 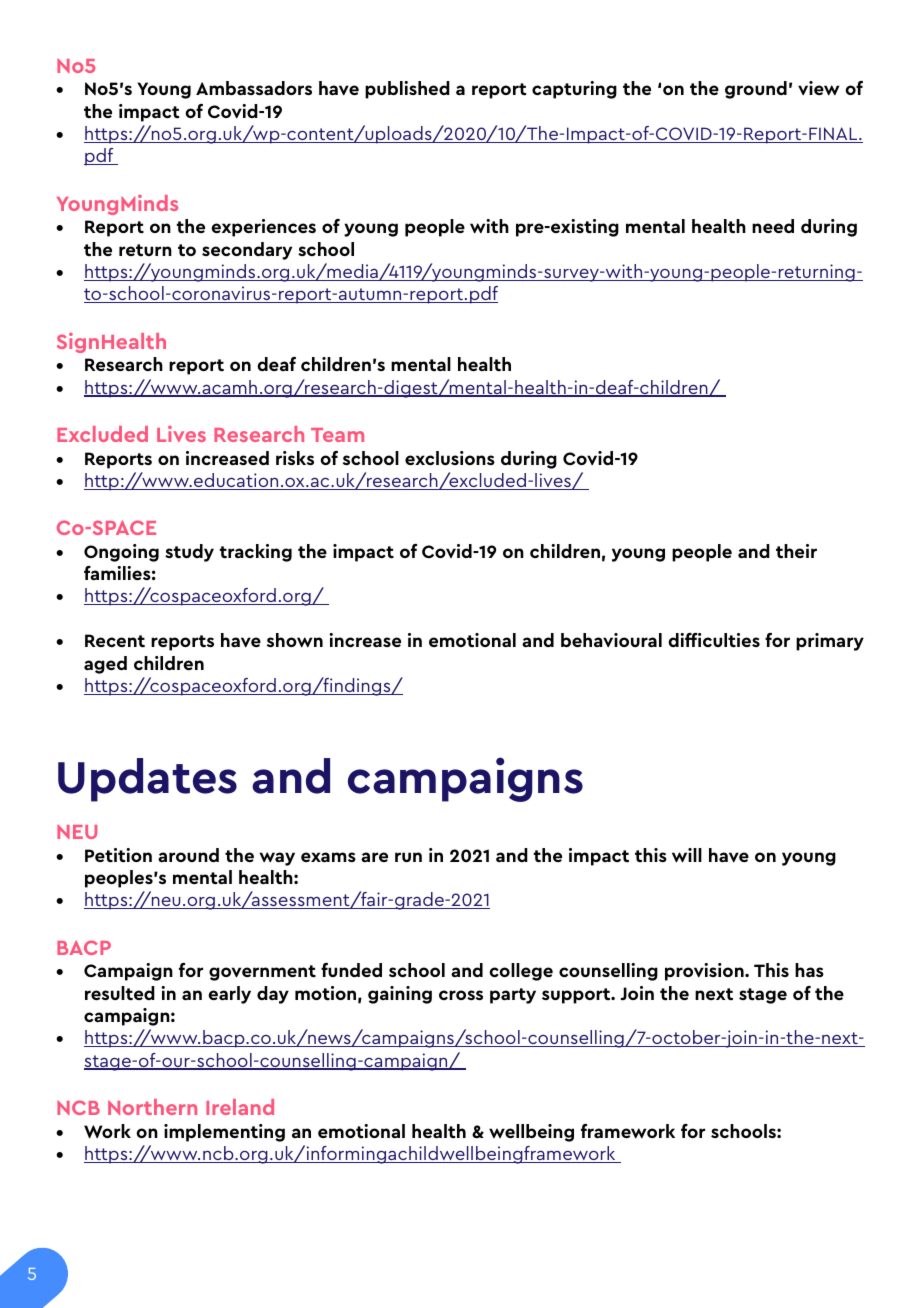 I want to click on study, so click(x=189, y=553).
